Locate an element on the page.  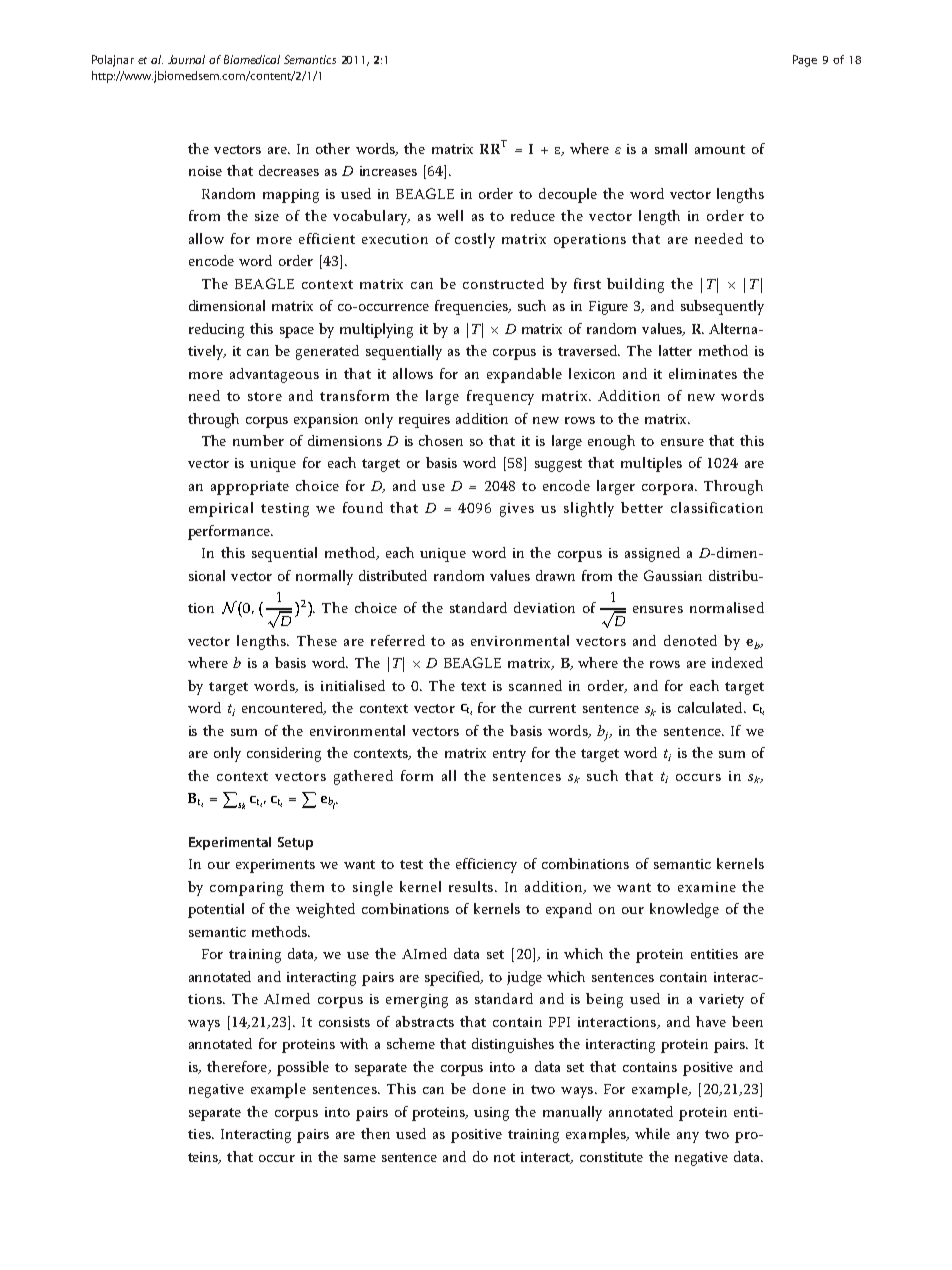
These is located at coordinates (317, 640).
